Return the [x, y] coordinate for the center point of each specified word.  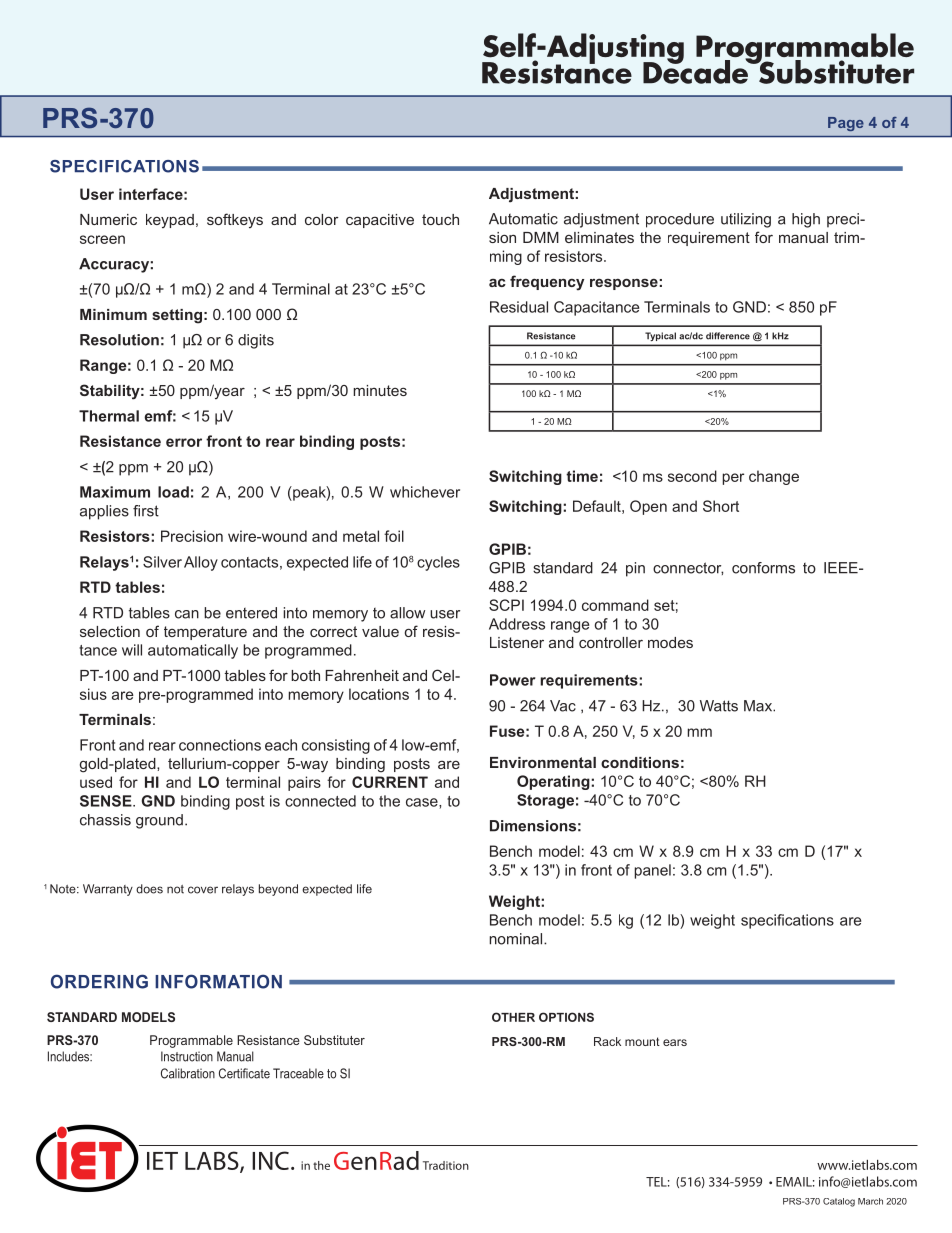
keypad [170, 221]
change [774, 477]
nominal [517, 939]
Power [512, 680]
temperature [205, 633]
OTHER [513, 1017]
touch [440, 219]
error [184, 442]
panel [652, 871]
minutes [380, 390]
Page [846, 124]
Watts [719, 706]
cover [203, 890]
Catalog [839, 1202]
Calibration [188, 1073]
